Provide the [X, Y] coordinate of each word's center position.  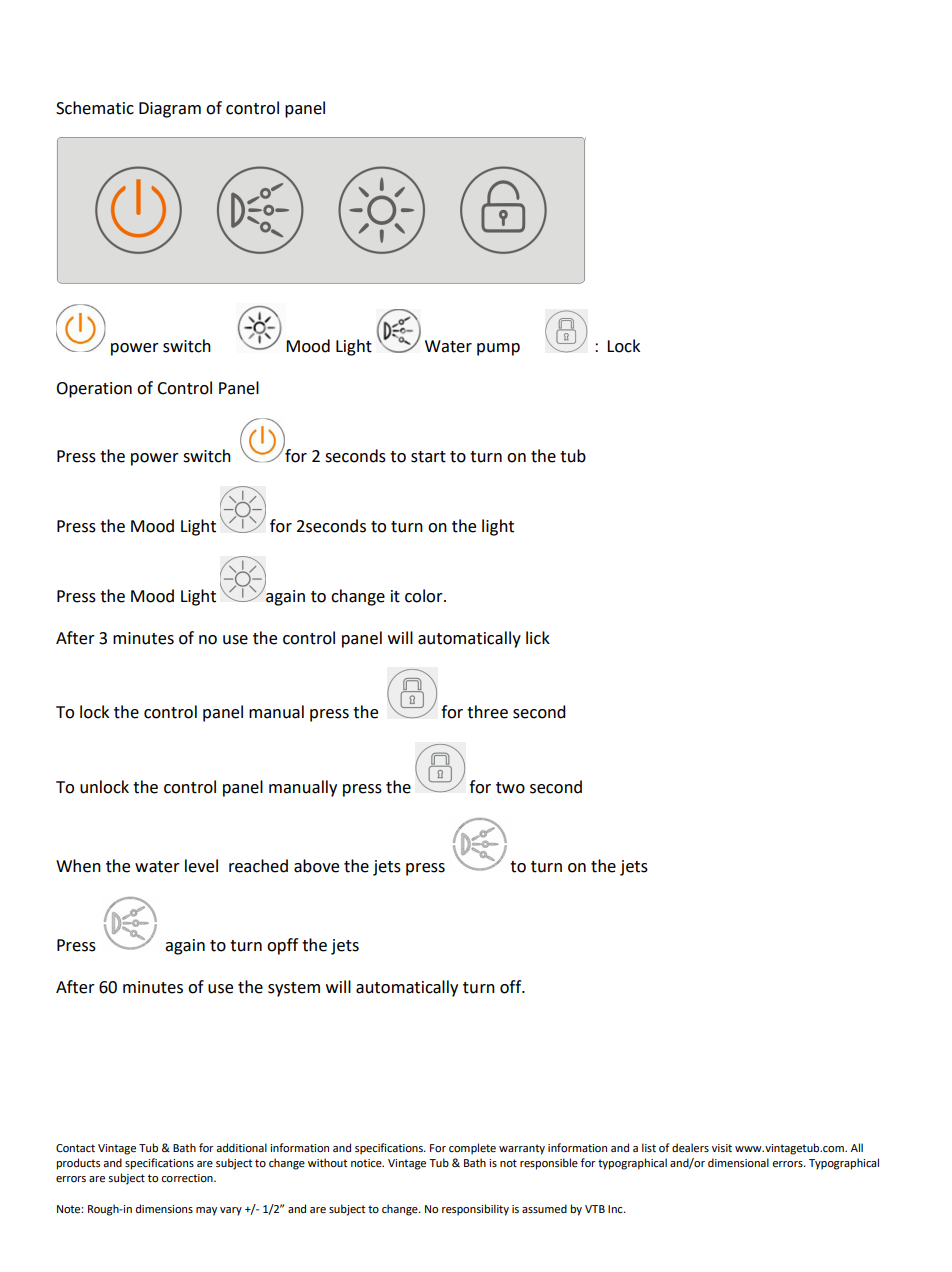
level [201, 866]
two [510, 788]
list [649, 1147]
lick [538, 638]
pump [498, 349]
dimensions [164, 1209]
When [78, 866]
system [294, 989]
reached [258, 866]
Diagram [170, 110]
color [425, 596]
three [487, 712]
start [428, 457]
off [512, 987]
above [316, 866]
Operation [94, 390]
